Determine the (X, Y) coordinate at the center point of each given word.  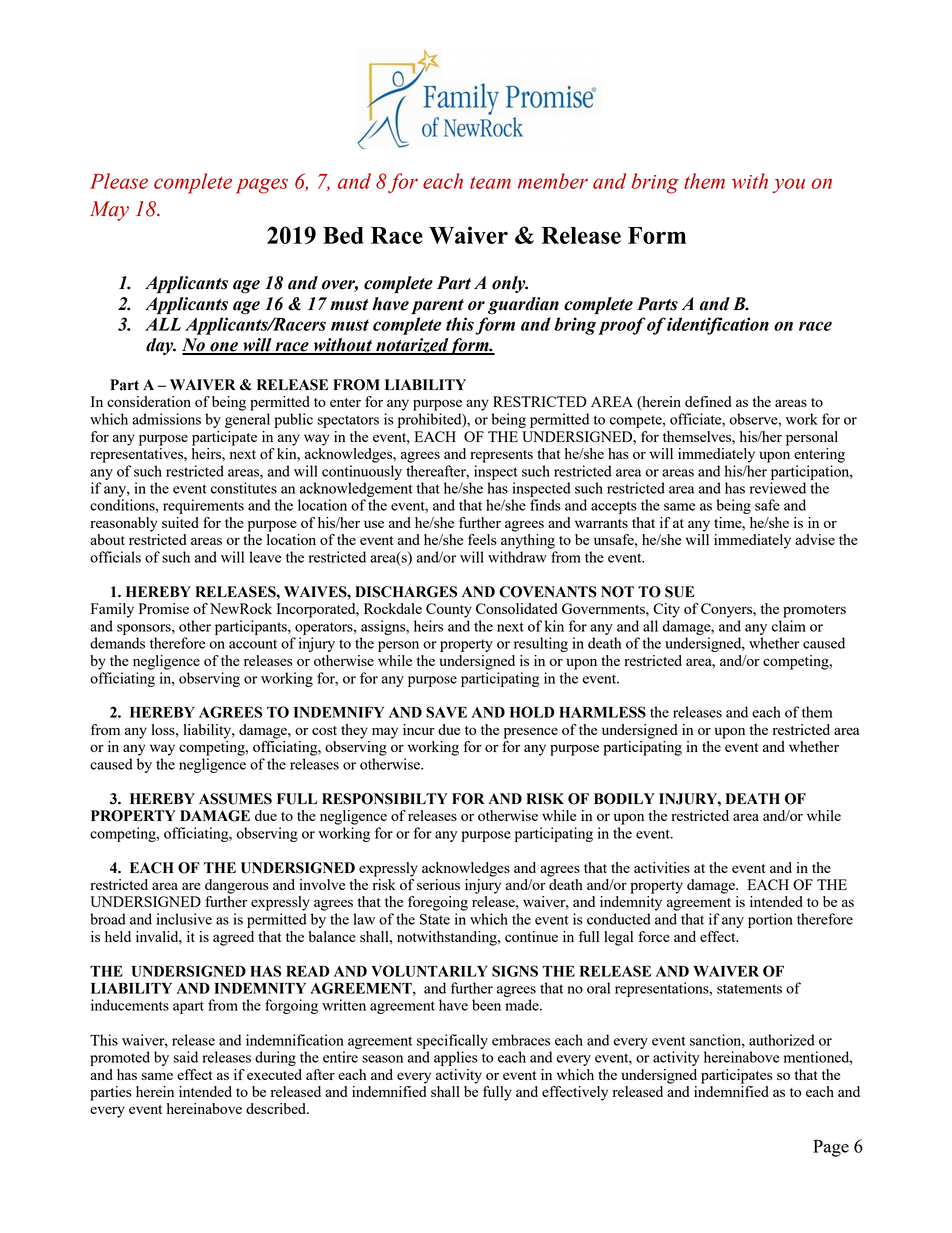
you (789, 185)
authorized (782, 1040)
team (490, 182)
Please (119, 181)
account (253, 644)
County (449, 610)
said (186, 1057)
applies (456, 1058)
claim (789, 626)
